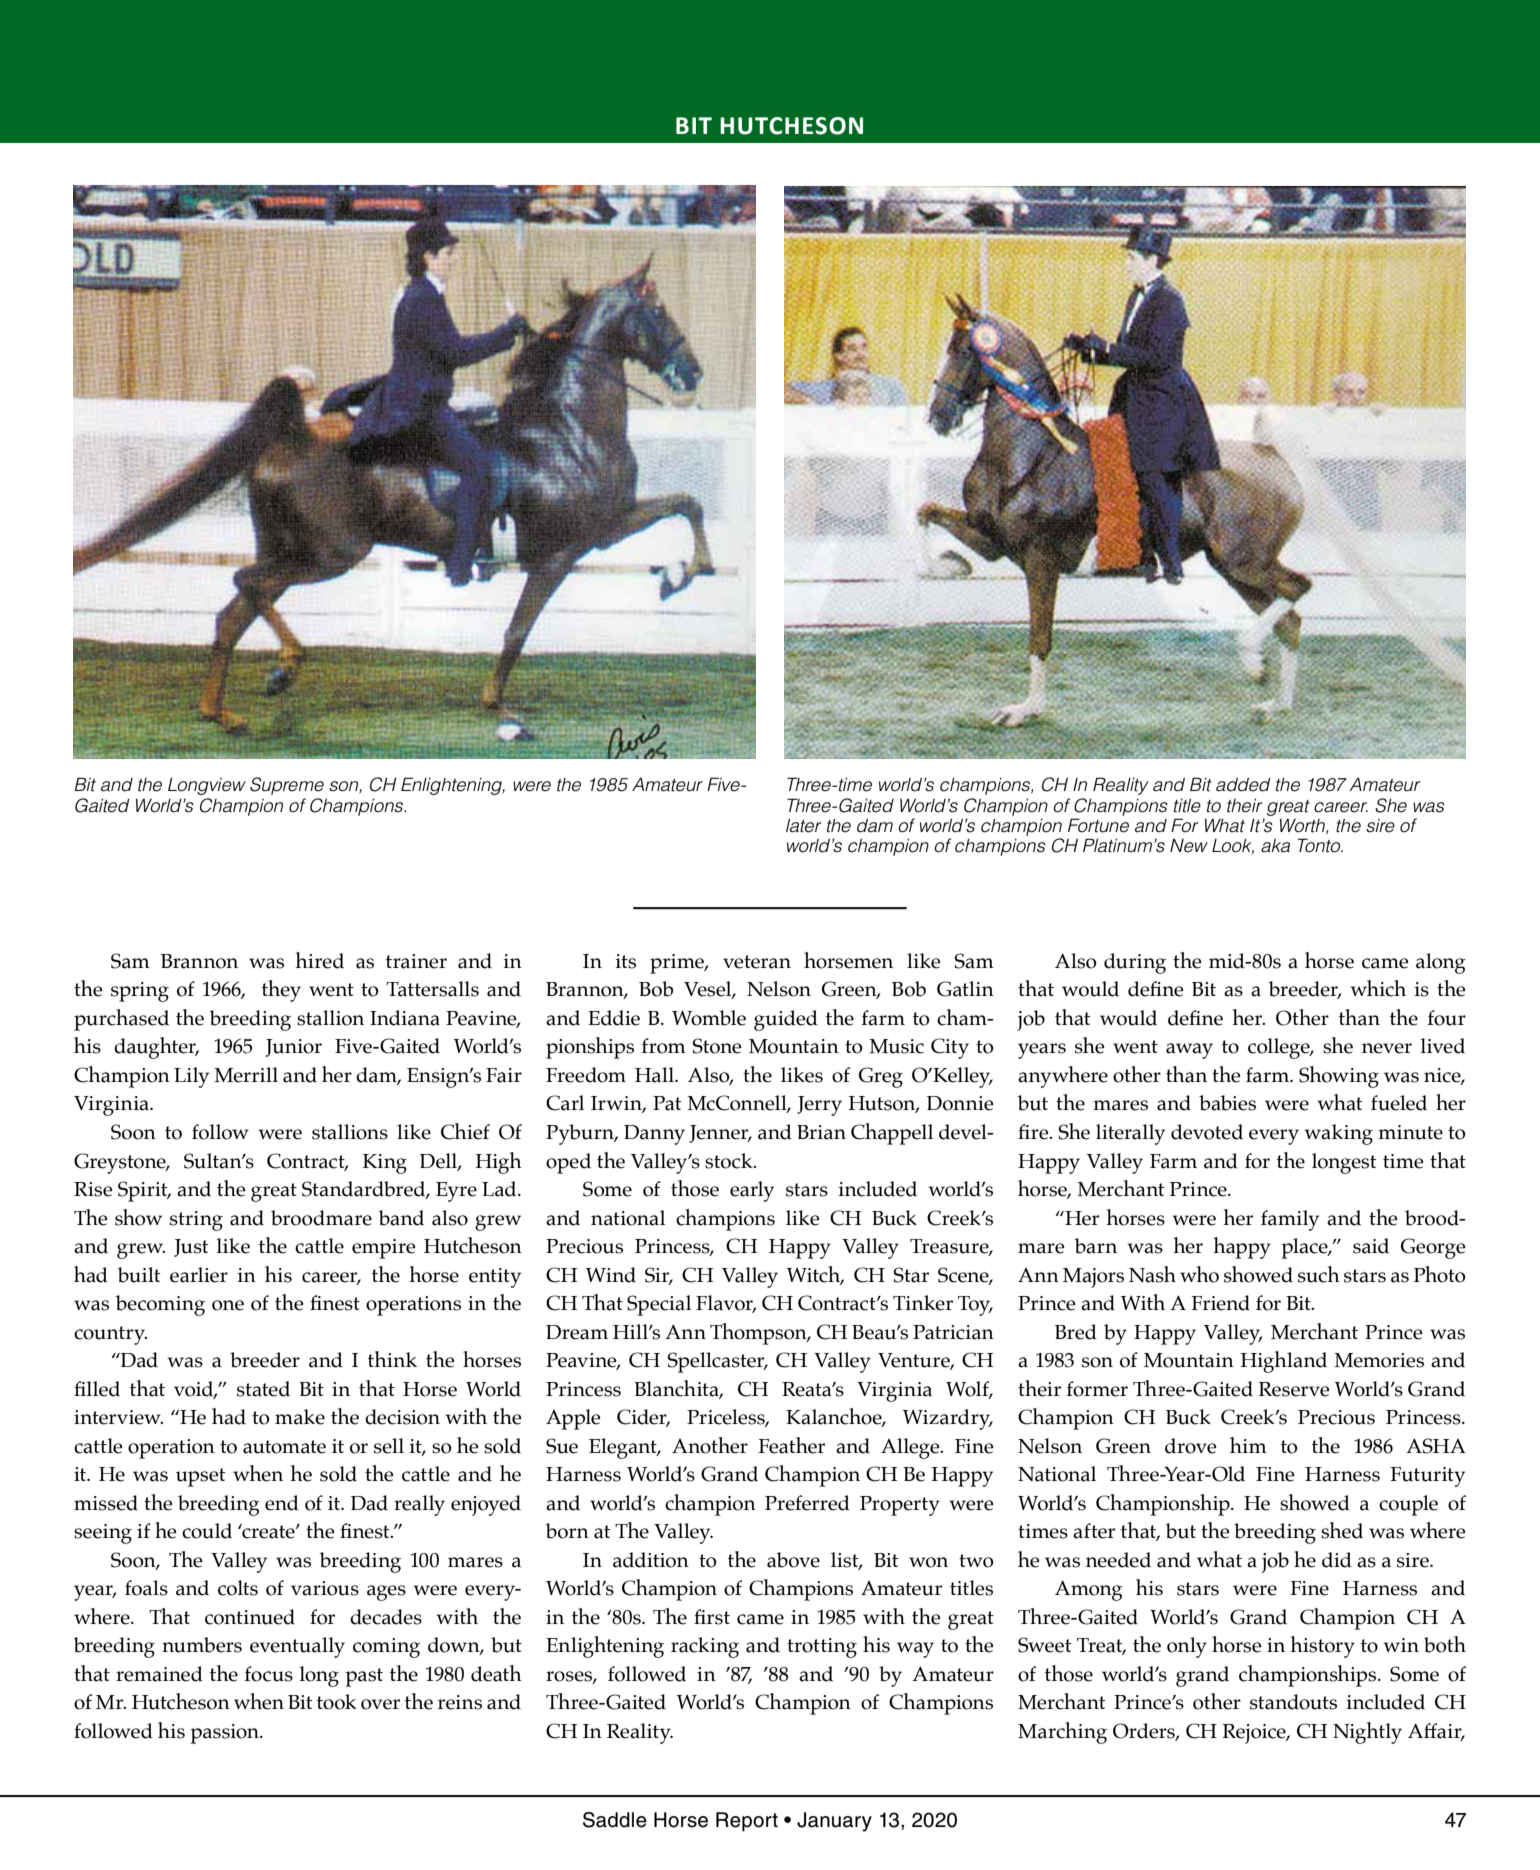 The image size is (1540, 1870). Describe the element at coordinates (1275, 846) in the screenshot. I see `aka` at that location.
